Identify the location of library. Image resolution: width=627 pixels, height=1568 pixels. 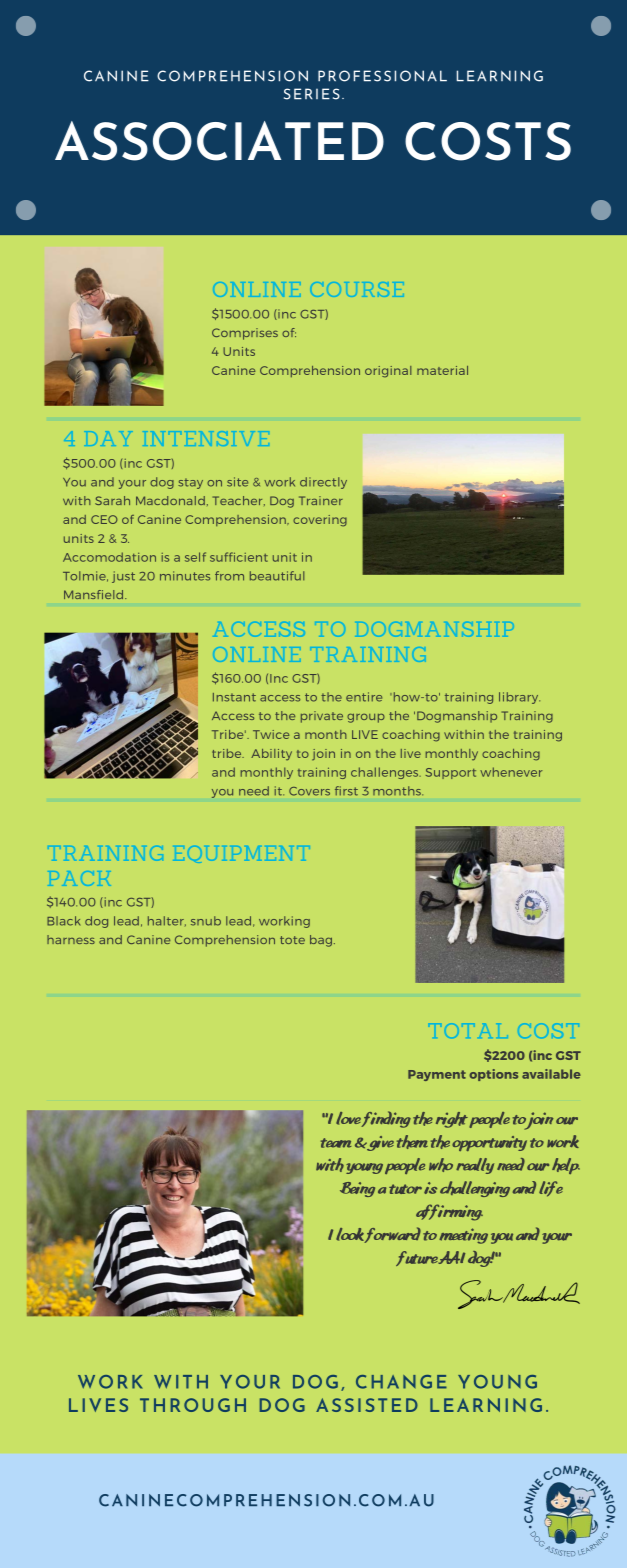
(519, 698).
